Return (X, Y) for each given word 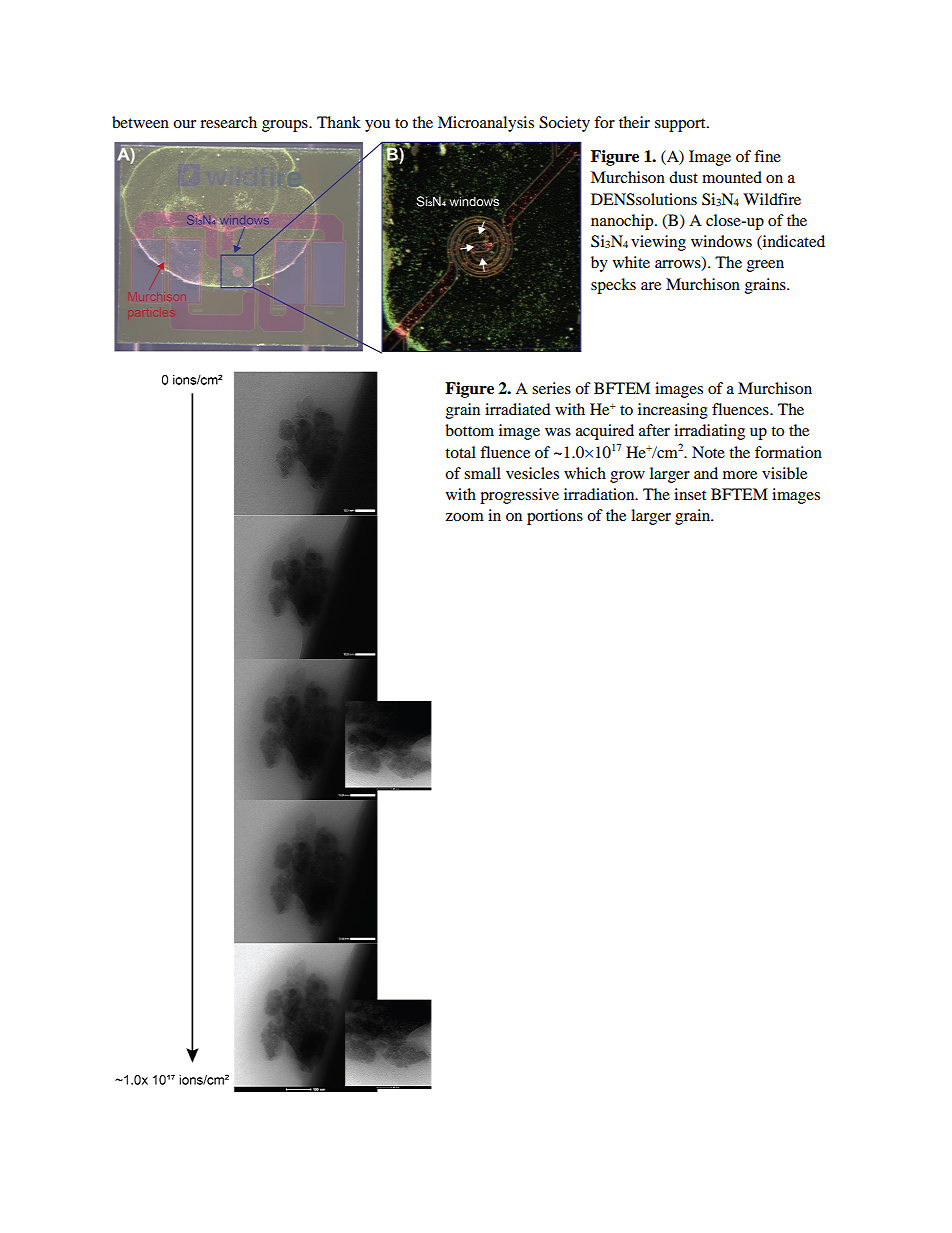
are (651, 286)
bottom (469, 430)
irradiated (518, 409)
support (681, 125)
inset (690, 494)
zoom (465, 517)
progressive (519, 496)
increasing (673, 411)
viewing (658, 243)
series (551, 388)
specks (613, 286)
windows (721, 241)
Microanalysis (486, 124)
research (228, 122)
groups (286, 126)
